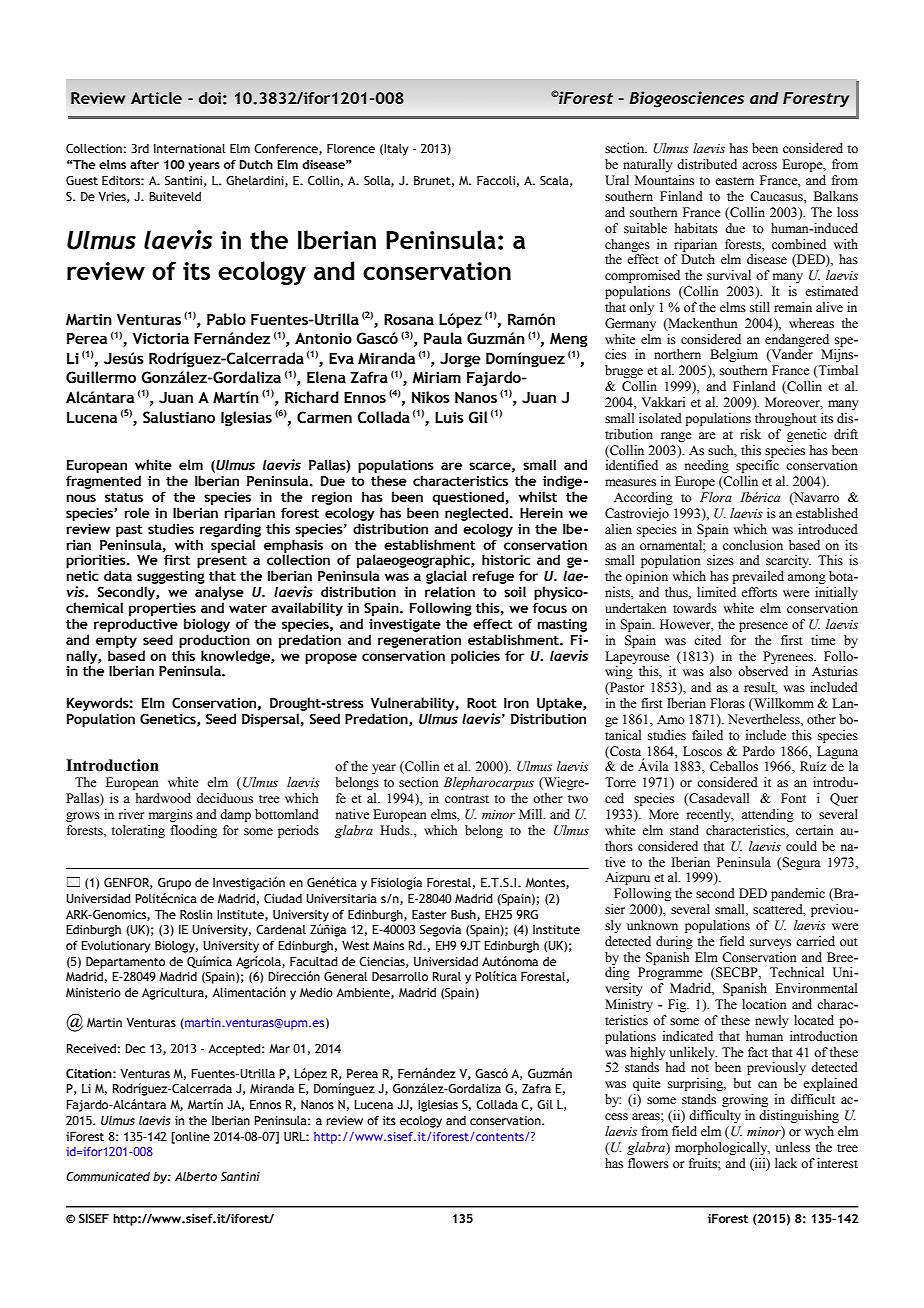 This screenshot has width=924, height=1308. What do you see at coordinates (190, 148) in the screenshot?
I see `International` at bounding box center [190, 148].
